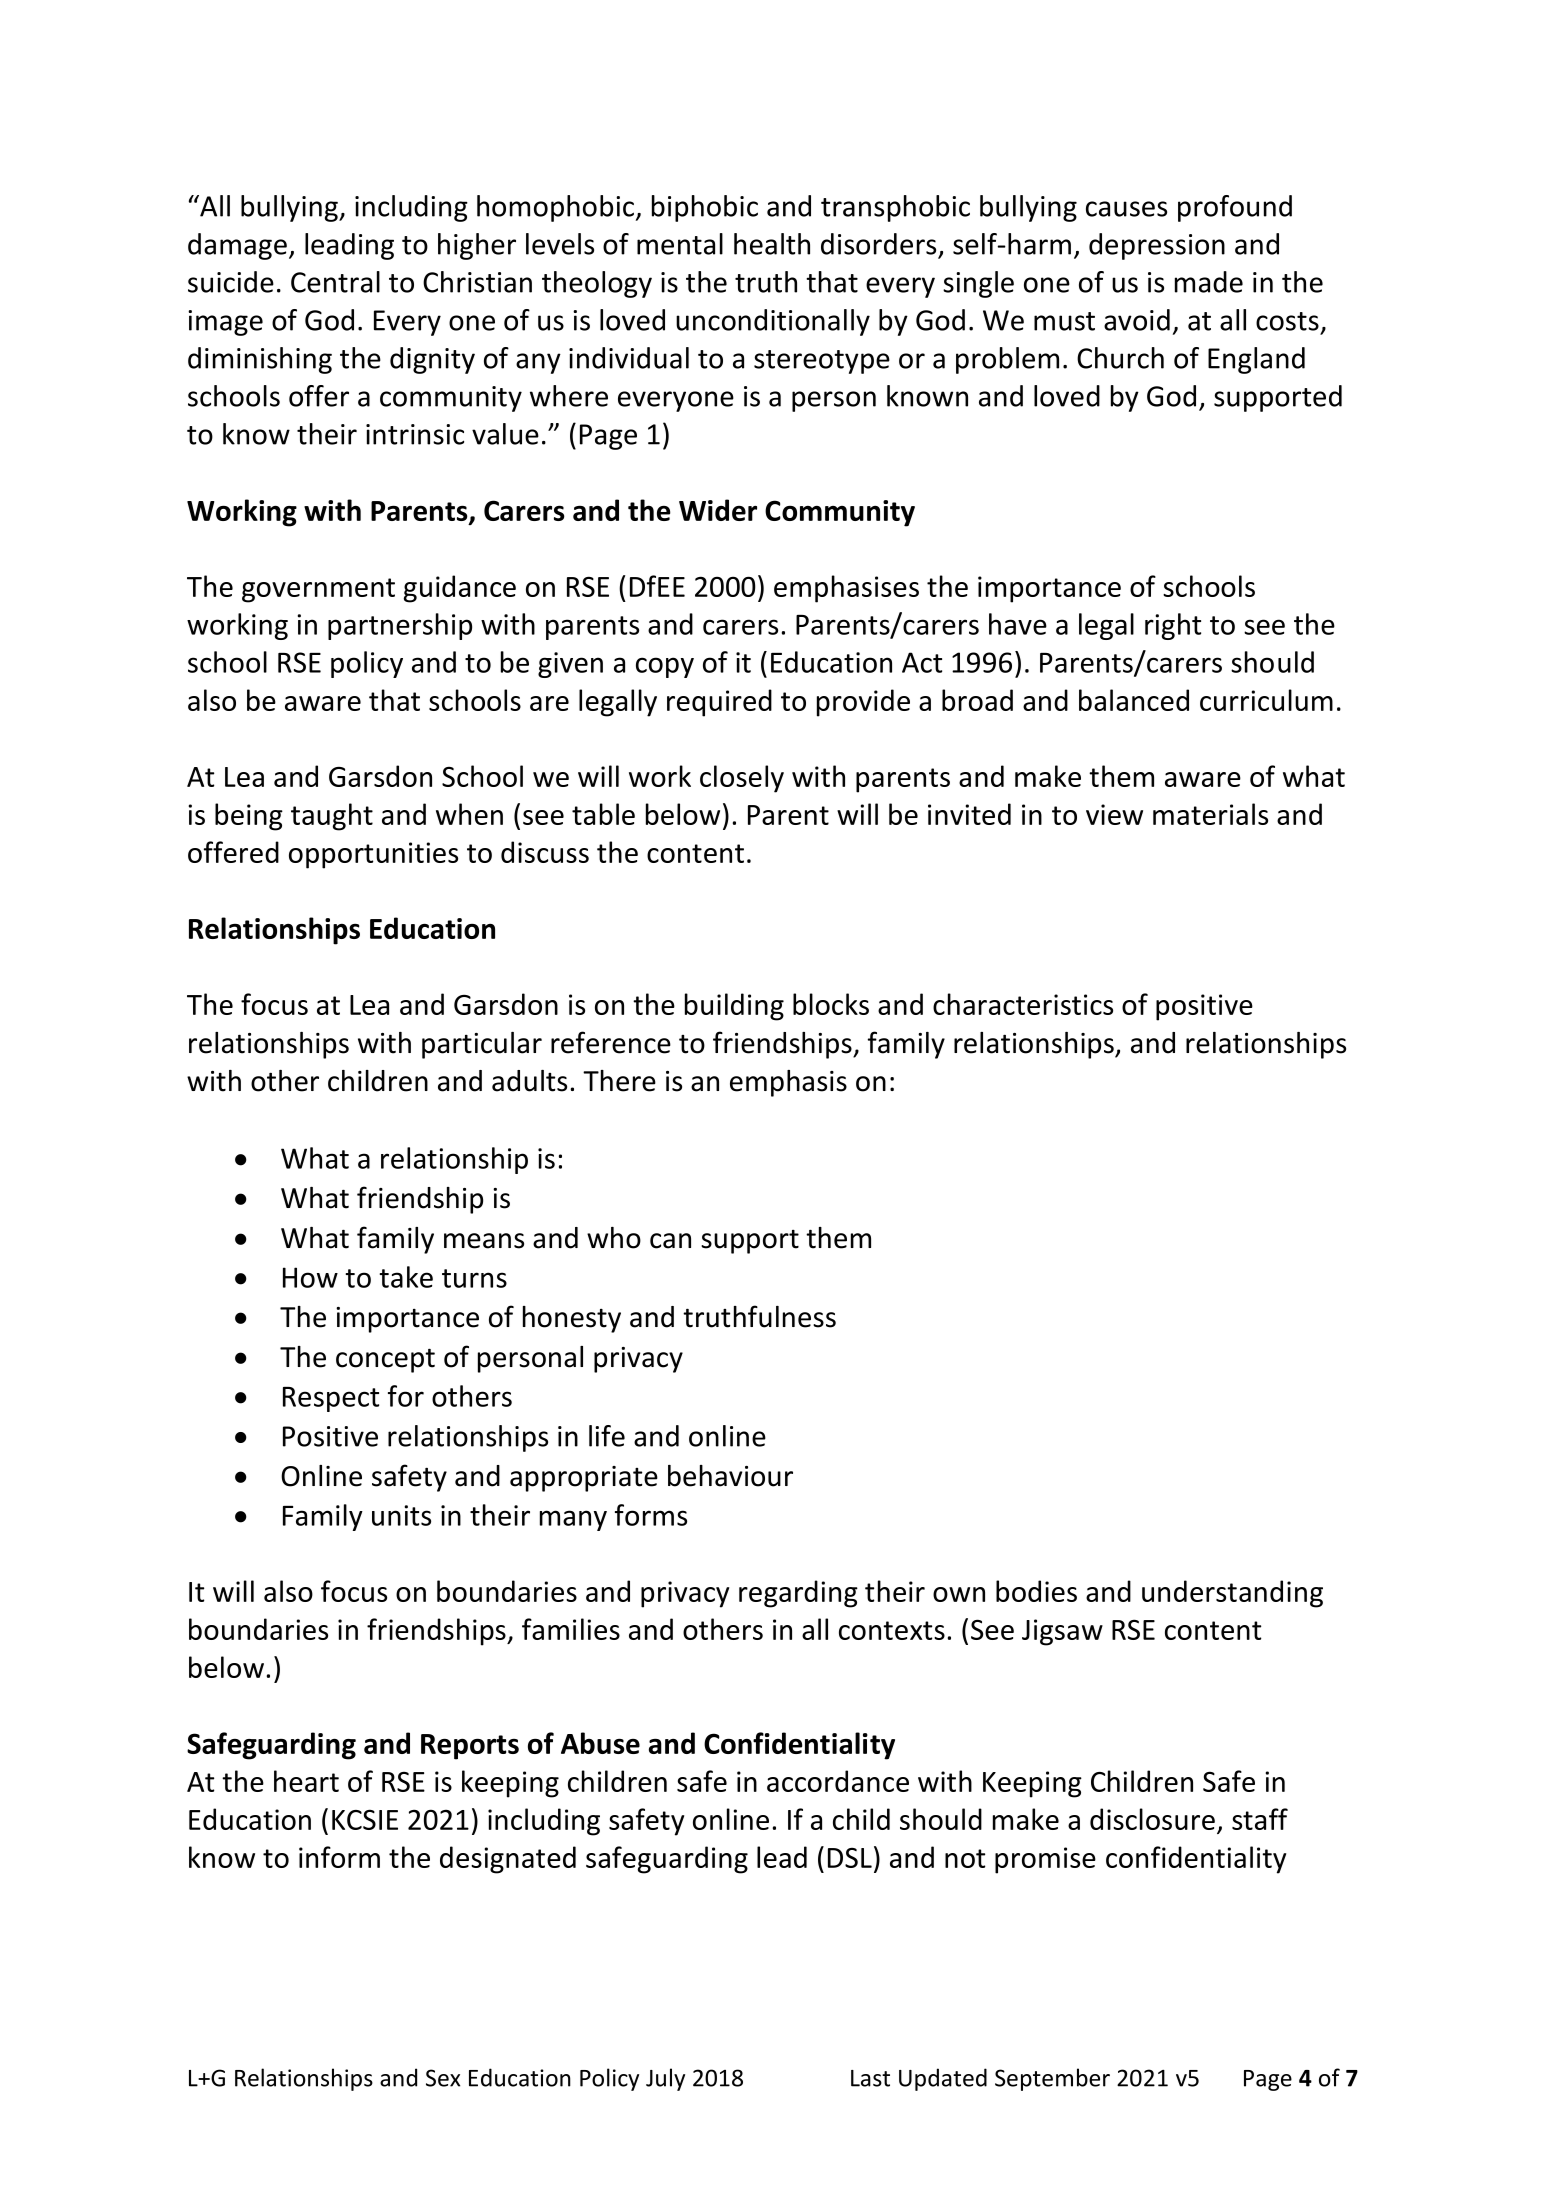 This screenshot has width=1545, height=2185. What do you see at coordinates (331, 1399) in the screenshot?
I see `Respect` at bounding box center [331, 1399].
